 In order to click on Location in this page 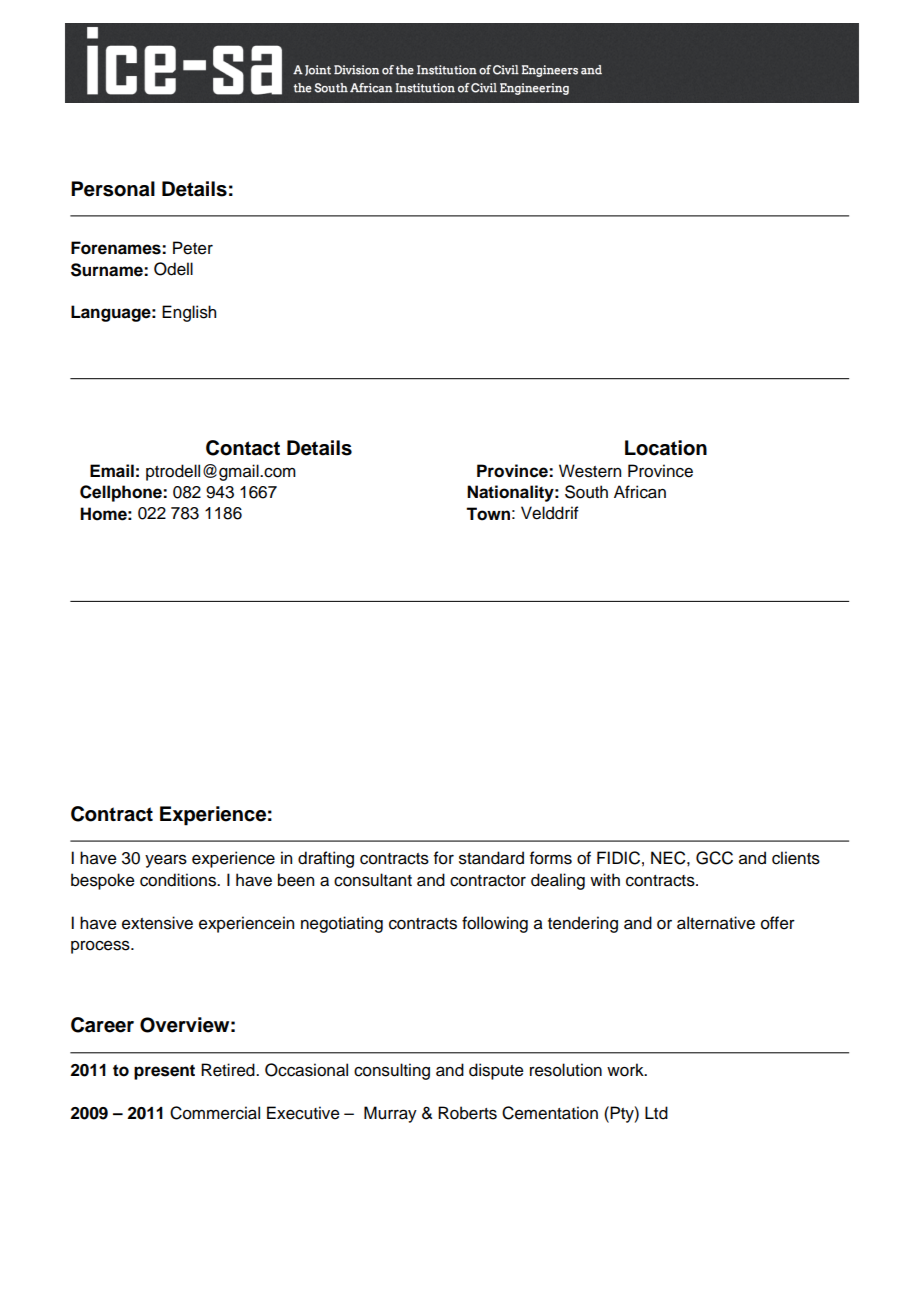, I will do `click(666, 448)`.
